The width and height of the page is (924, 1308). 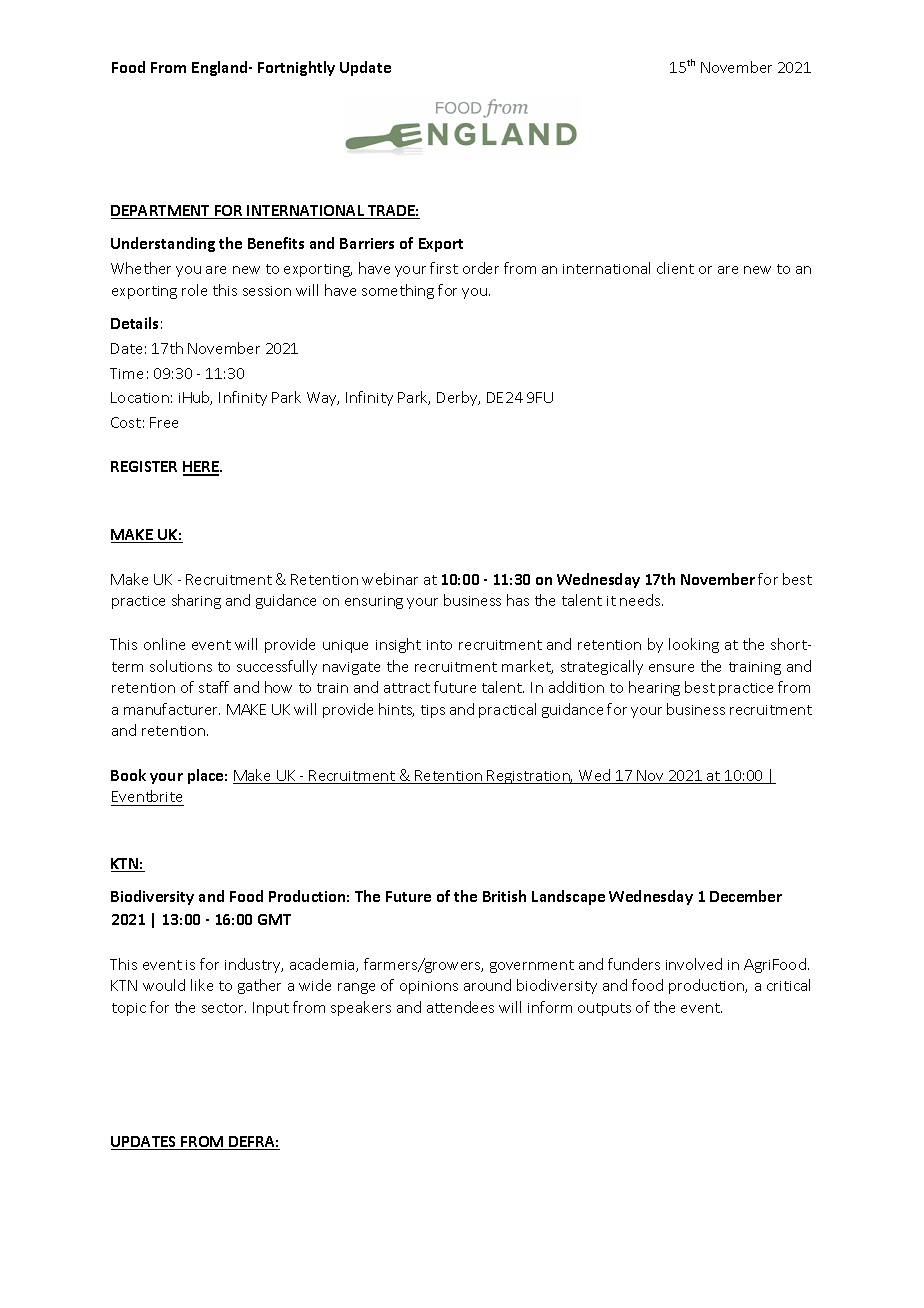 What do you see at coordinates (163, 244) in the page?
I see `Understanding` at bounding box center [163, 244].
